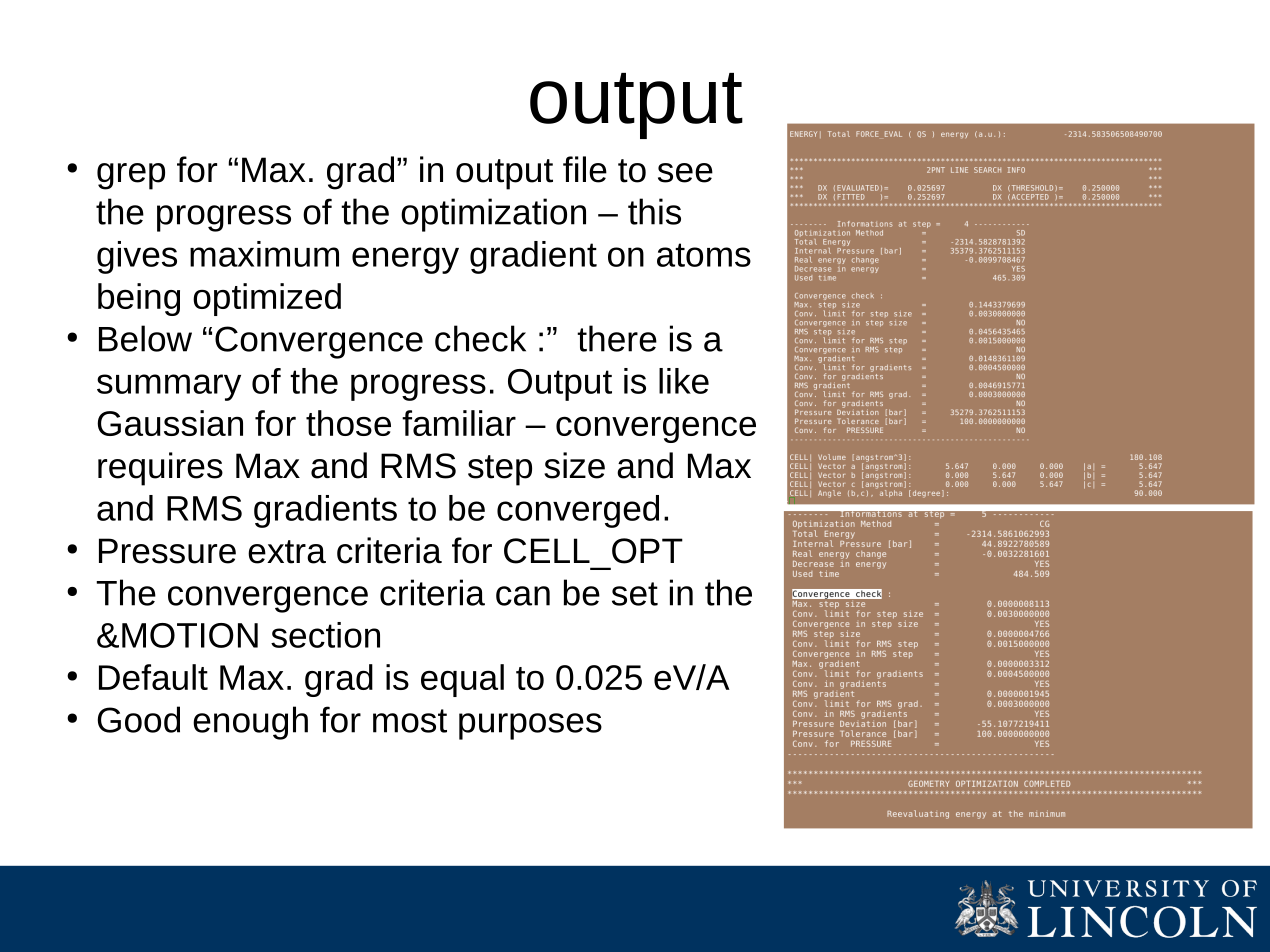  Describe the element at coordinates (131, 176) in the screenshot. I see `grep` at that location.
